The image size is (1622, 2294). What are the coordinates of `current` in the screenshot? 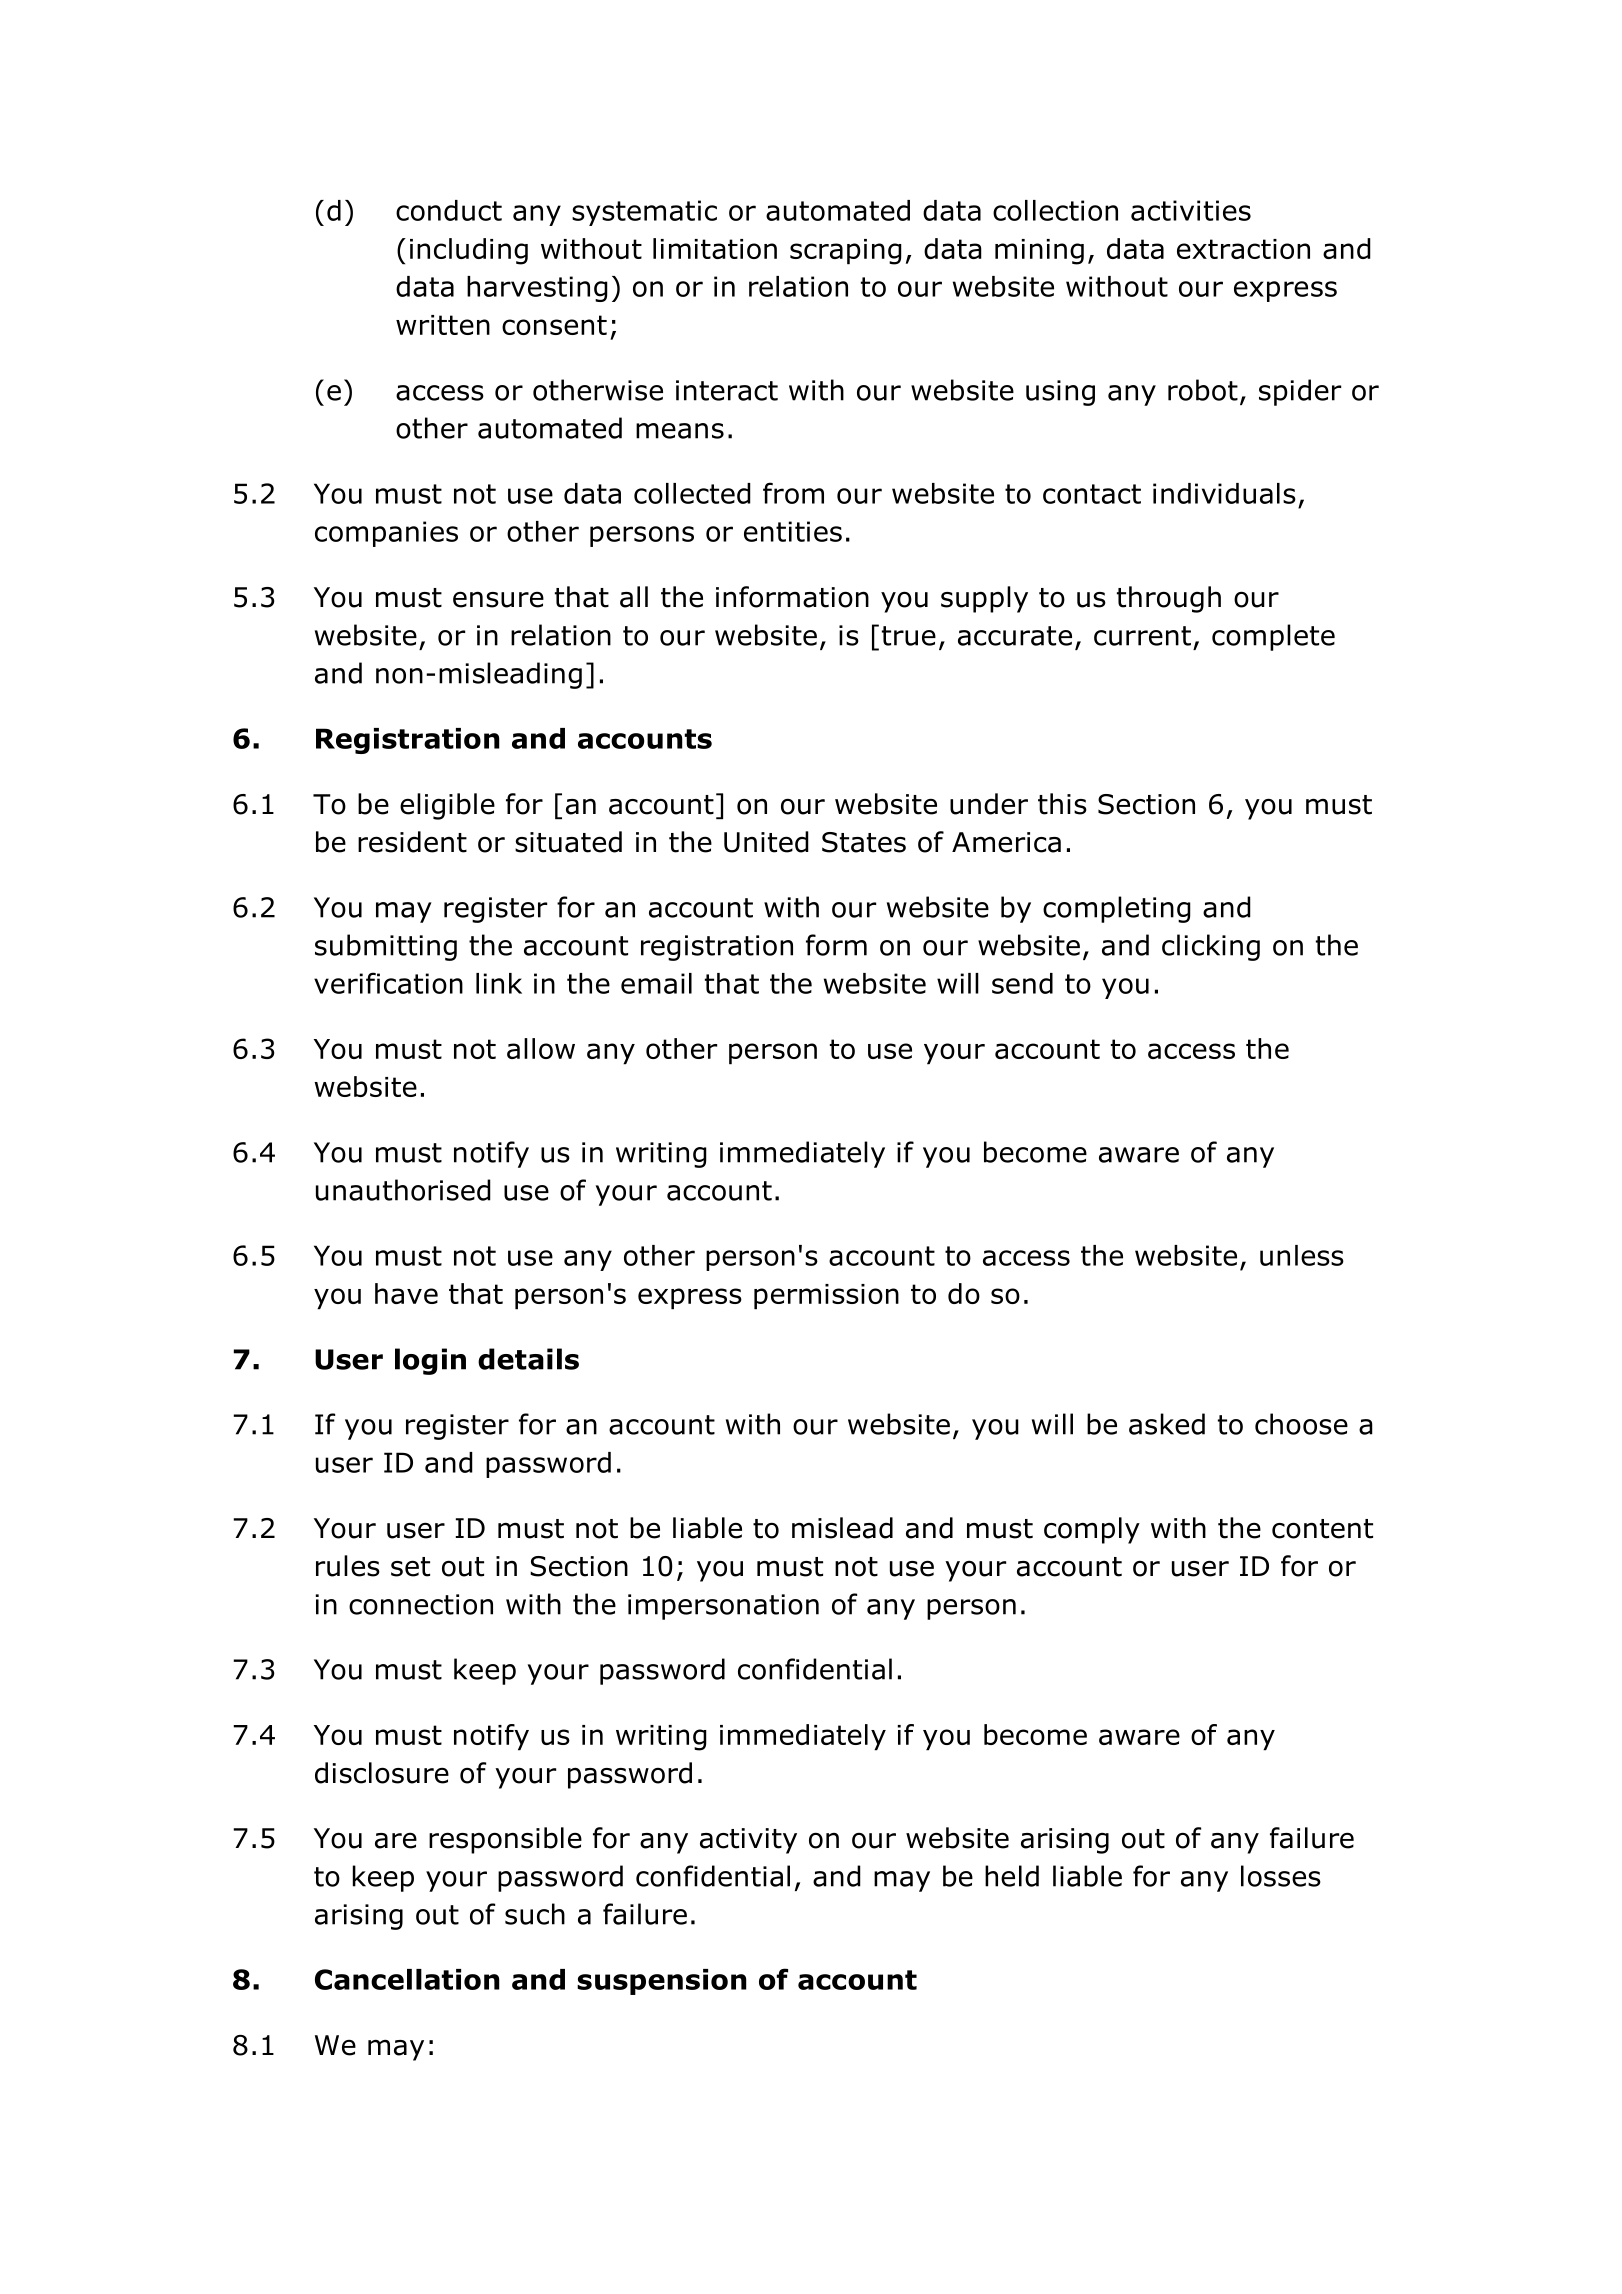 It's located at (1142, 636).
